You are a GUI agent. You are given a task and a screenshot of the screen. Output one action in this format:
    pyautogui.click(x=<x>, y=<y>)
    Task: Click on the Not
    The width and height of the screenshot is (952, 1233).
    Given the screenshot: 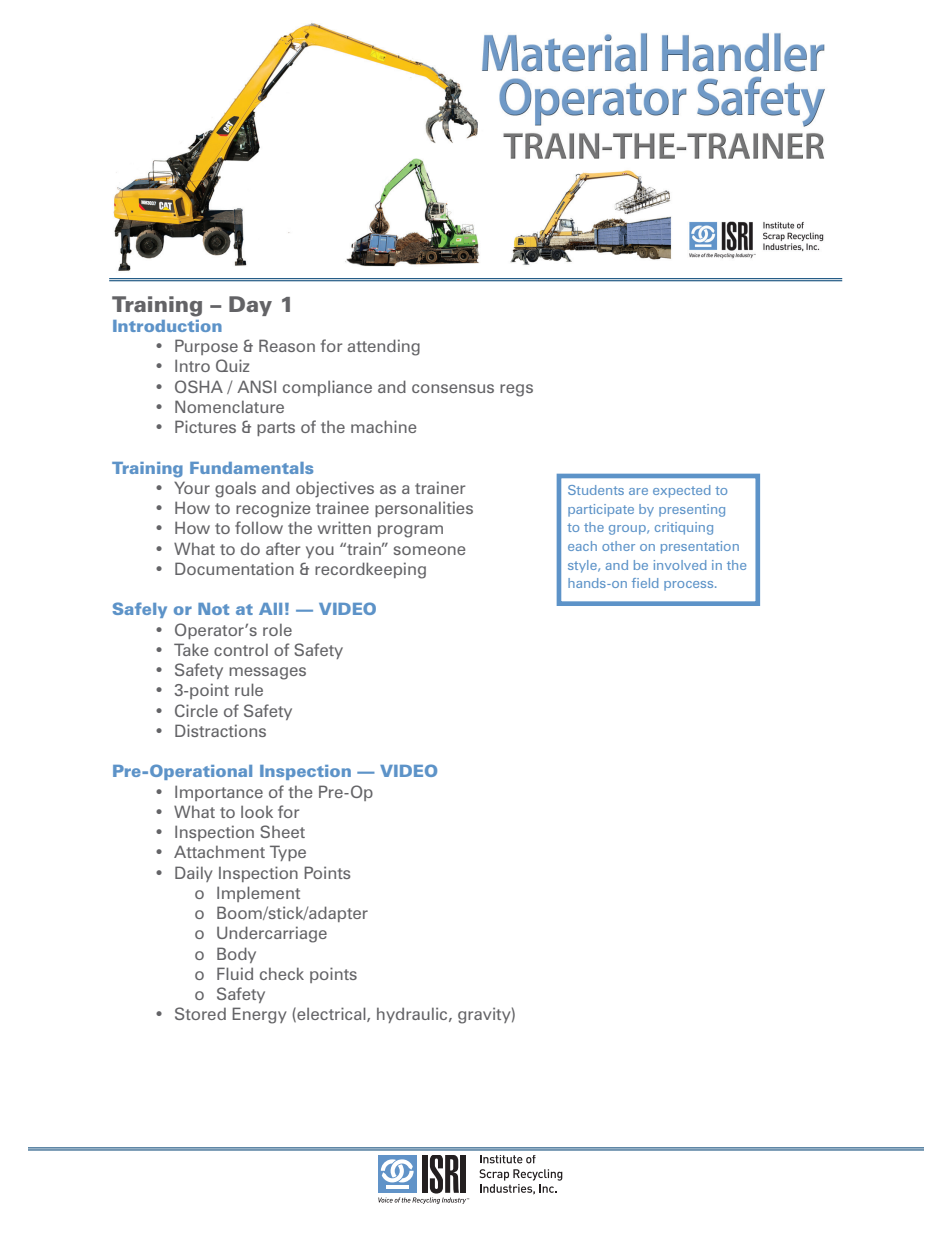 What is the action you would take?
    pyautogui.click(x=213, y=609)
